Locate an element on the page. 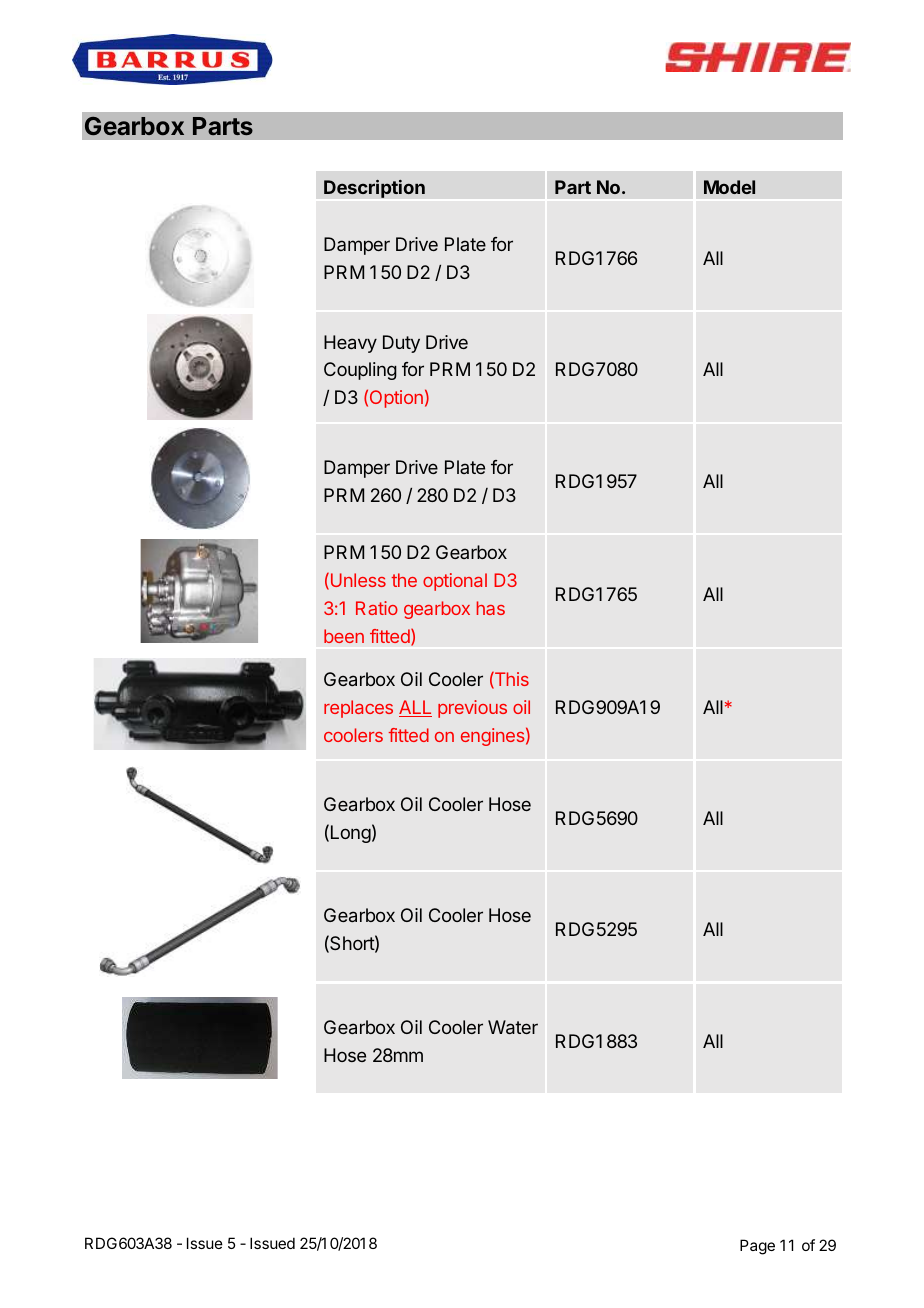 Image resolution: width=924 pixels, height=1308 pixels. Description is located at coordinates (374, 188).
